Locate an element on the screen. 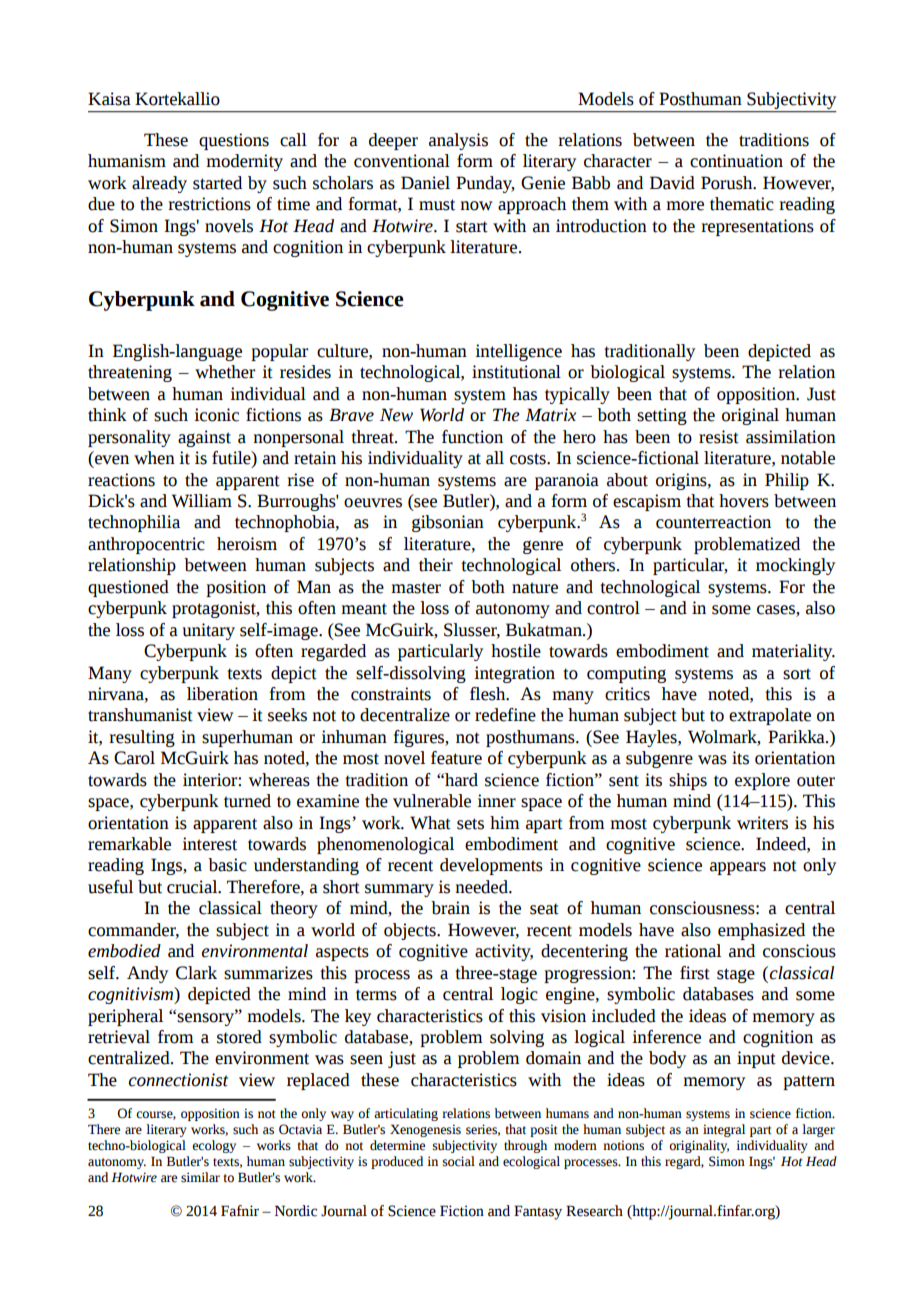 The width and height of the screenshot is (924, 1308). iconic is located at coordinates (216, 415).
